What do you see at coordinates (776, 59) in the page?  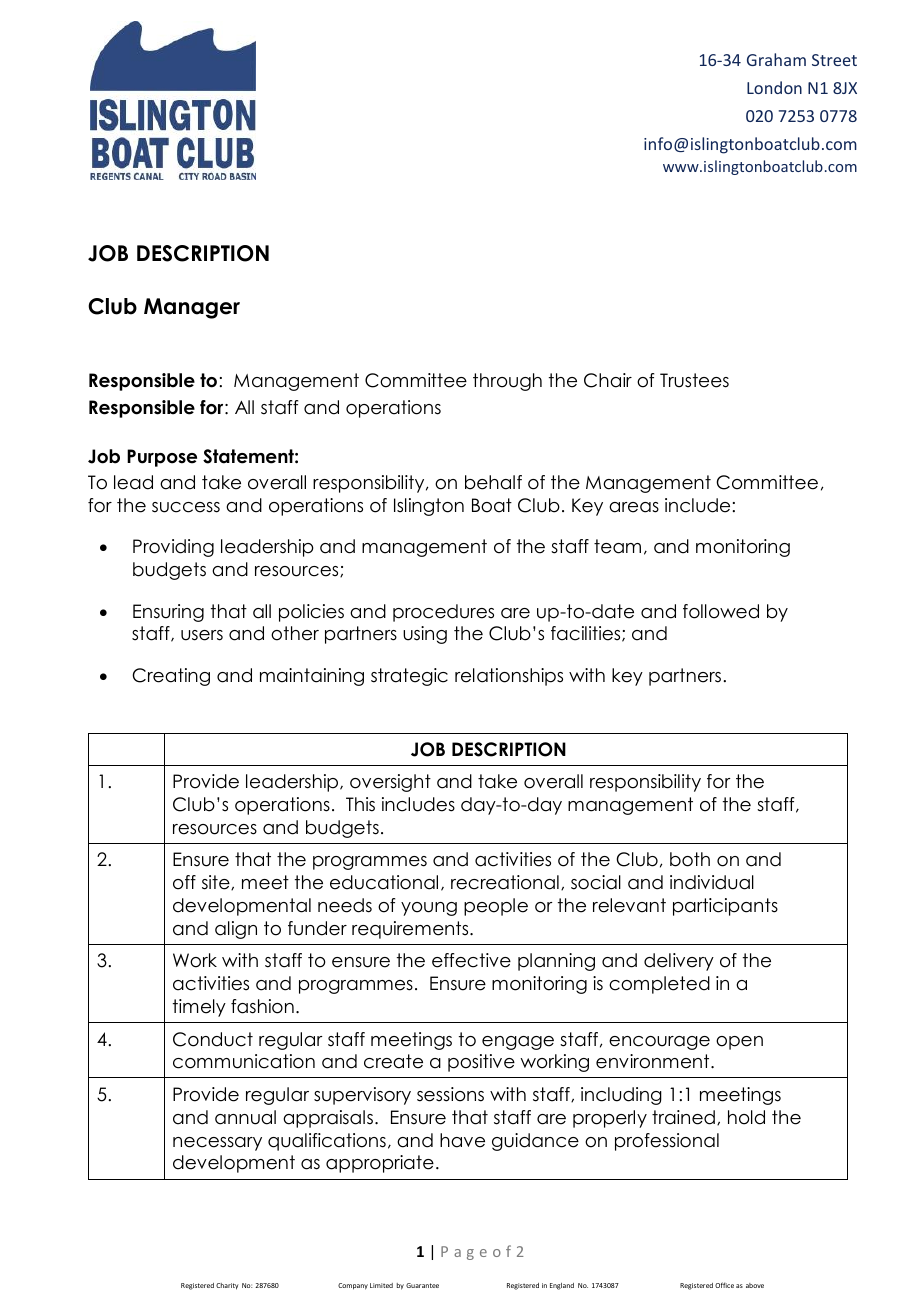 I see `Graham` at bounding box center [776, 59].
